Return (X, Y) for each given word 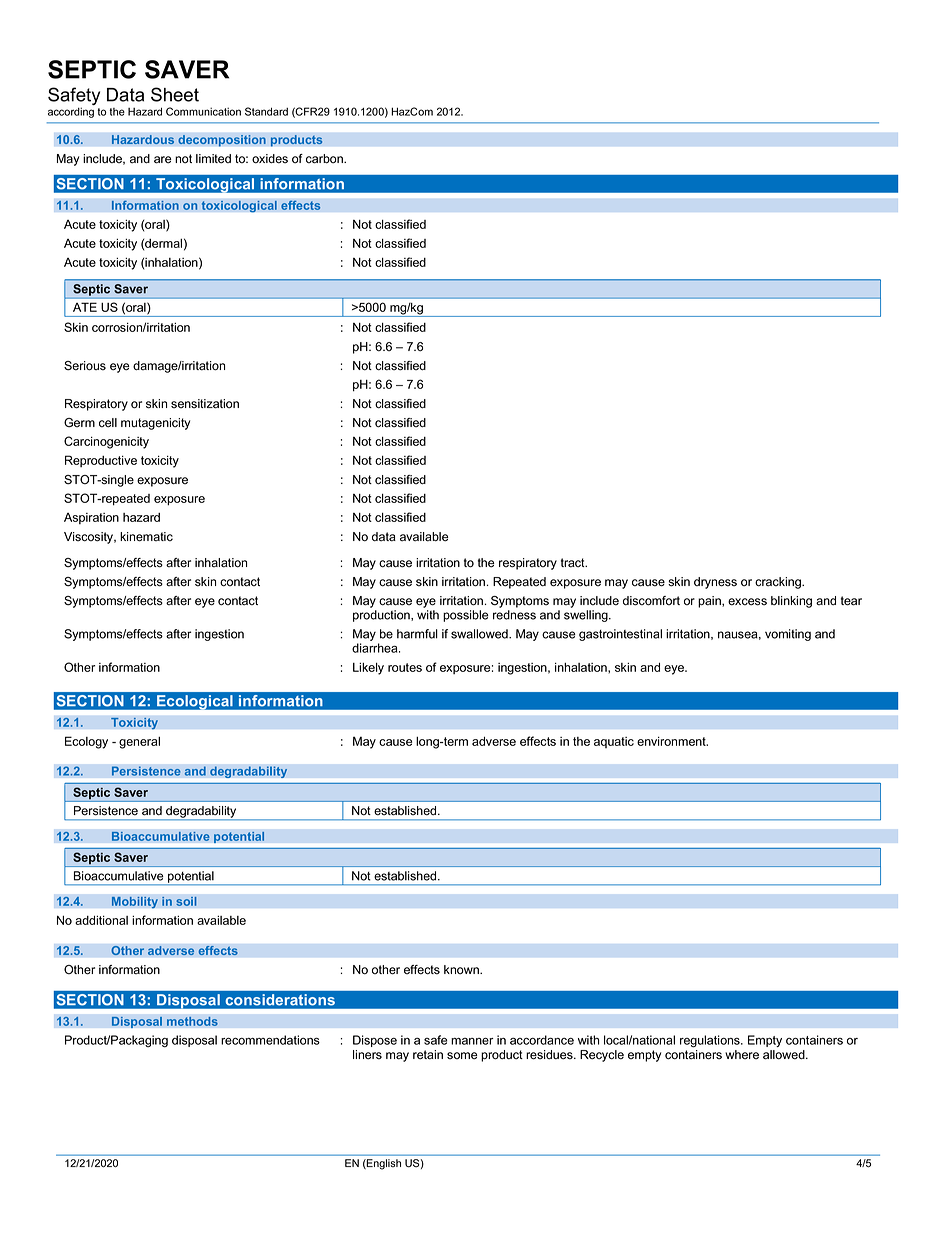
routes (405, 667)
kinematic (146, 537)
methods (192, 1021)
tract (574, 563)
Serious (85, 366)
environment (672, 741)
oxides (270, 159)
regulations (711, 1041)
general (139, 743)
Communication (203, 111)
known (462, 970)
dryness (715, 583)
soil (186, 901)
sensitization (205, 404)
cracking (779, 583)
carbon (325, 159)
